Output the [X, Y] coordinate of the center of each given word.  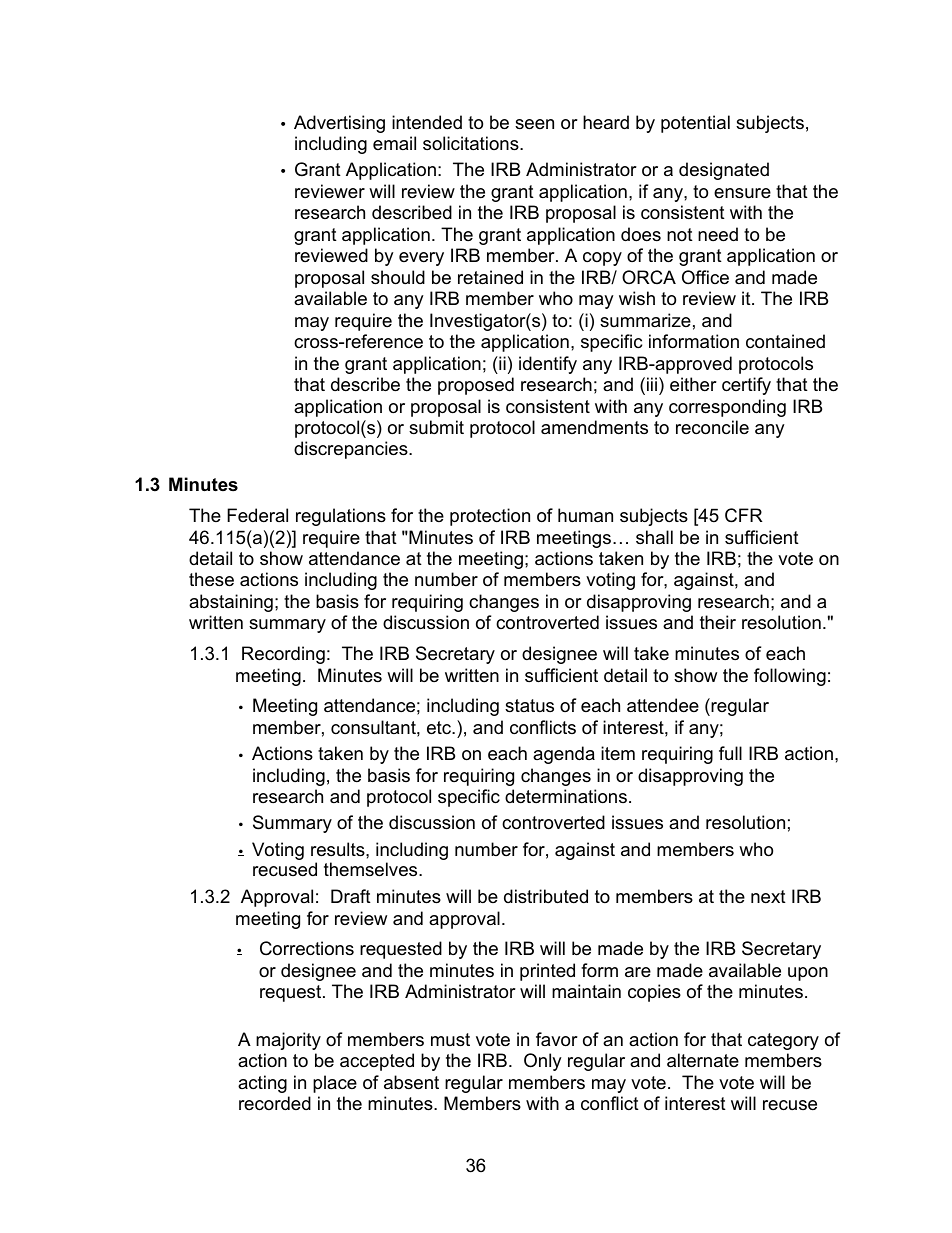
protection [490, 517]
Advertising [339, 124]
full [730, 753]
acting [262, 1084]
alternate [703, 1060]
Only [543, 1062]
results [339, 849]
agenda [564, 755]
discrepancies [352, 450]
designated [724, 171]
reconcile [712, 427]
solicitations [472, 143]
